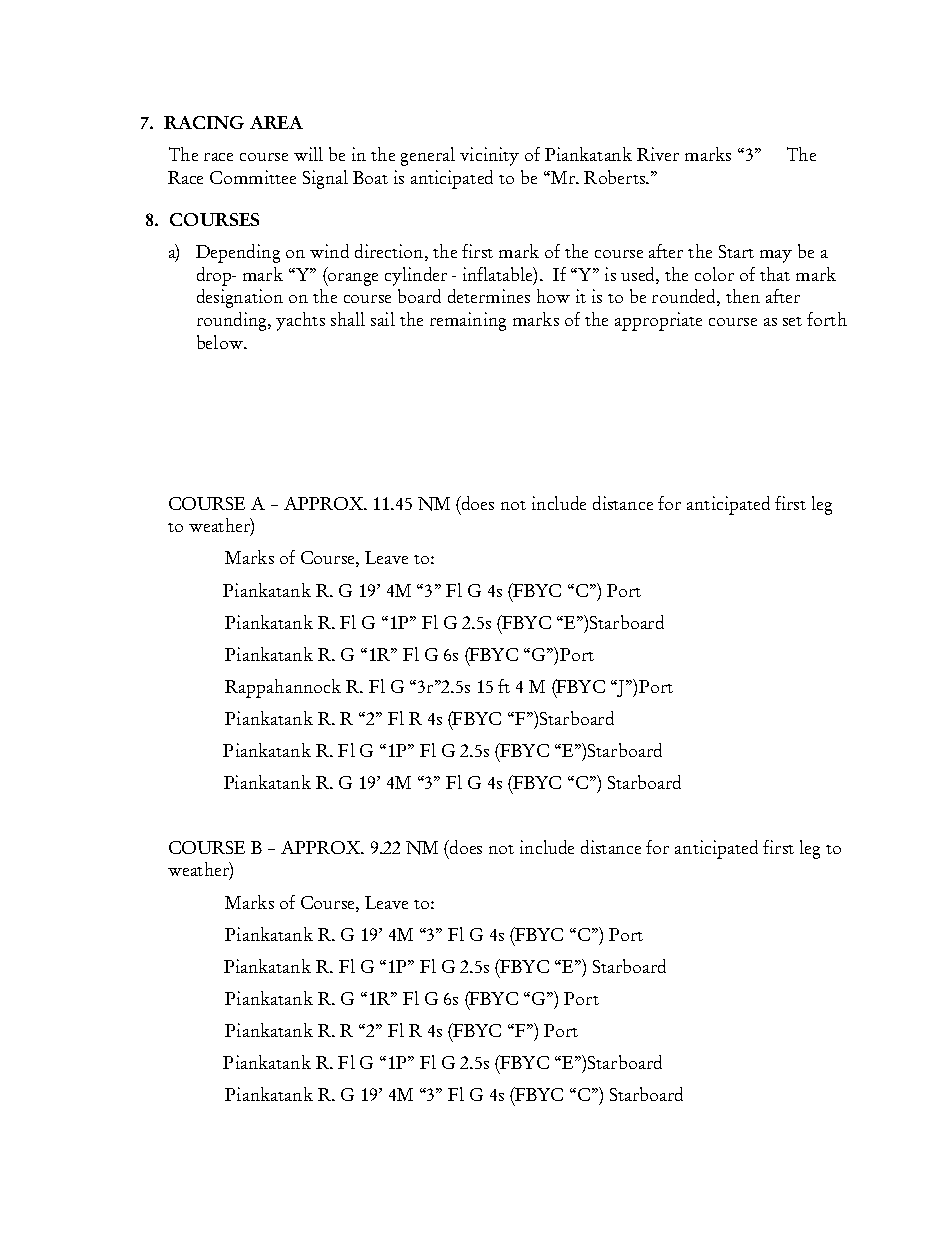  What do you see at coordinates (221, 342) in the screenshot?
I see `below` at bounding box center [221, 342].
